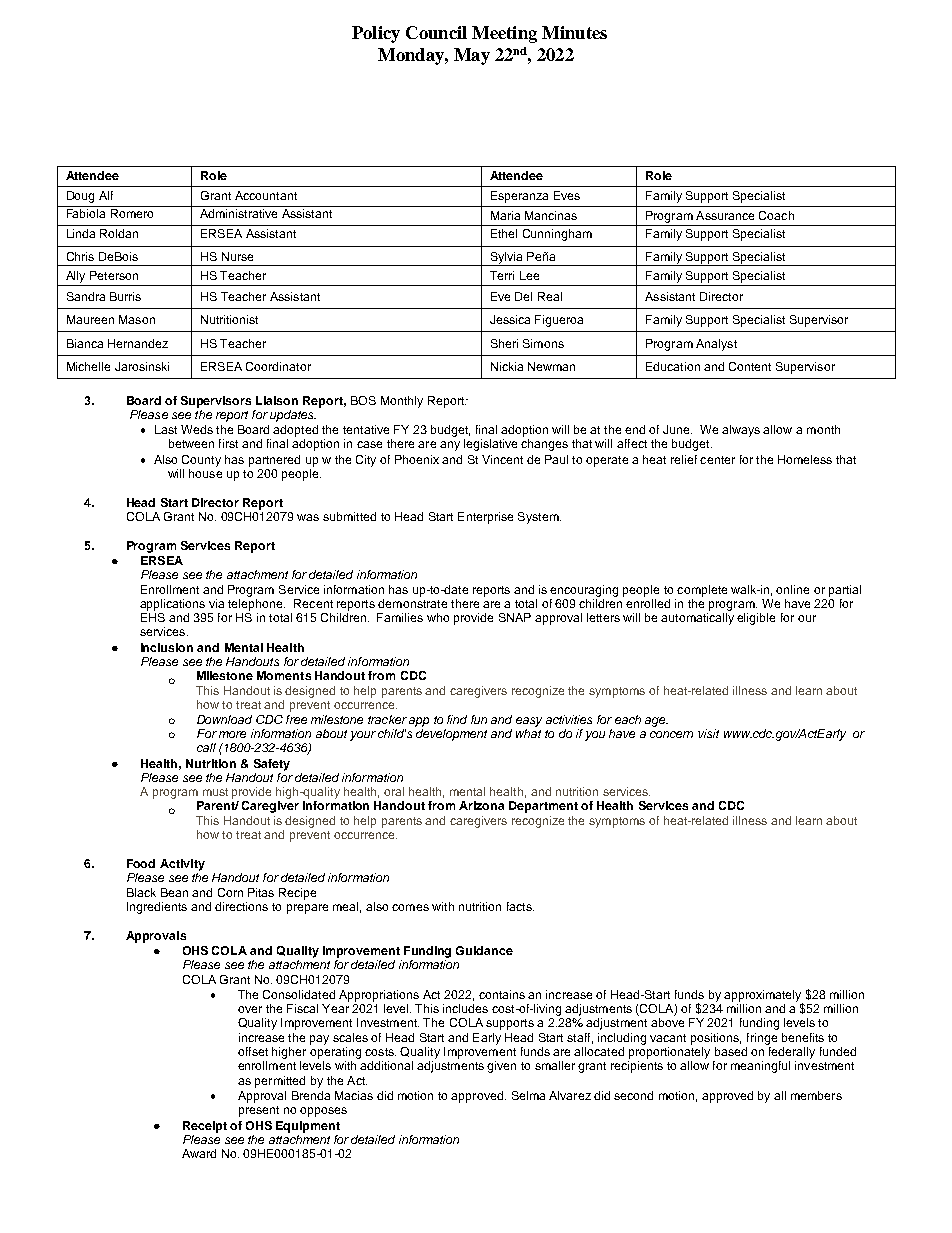 This page has height=1233, width=952. I want to click on always, so click(741, 431).
